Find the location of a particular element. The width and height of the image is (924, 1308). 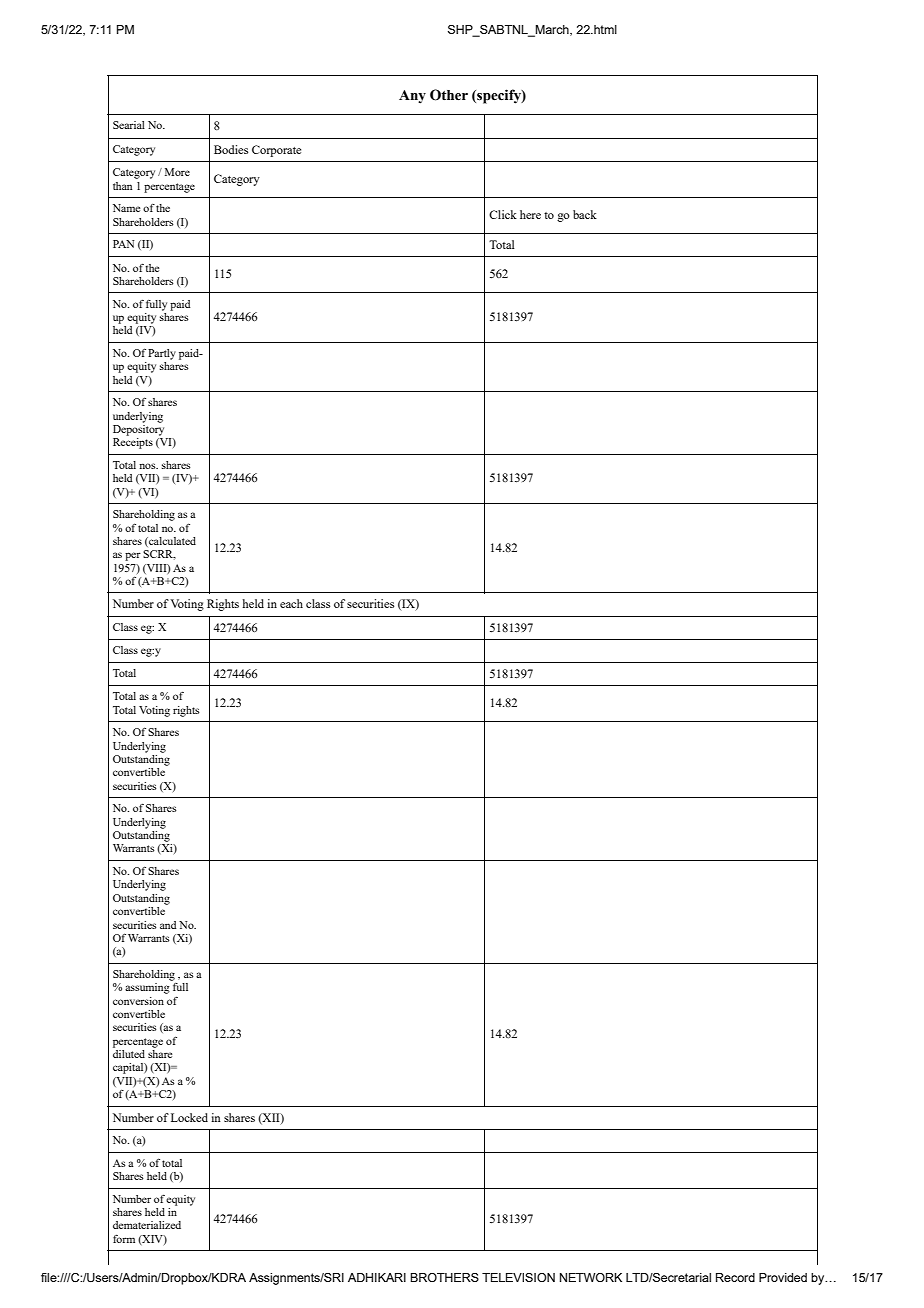

Any is located at coordinates (412, 97).
